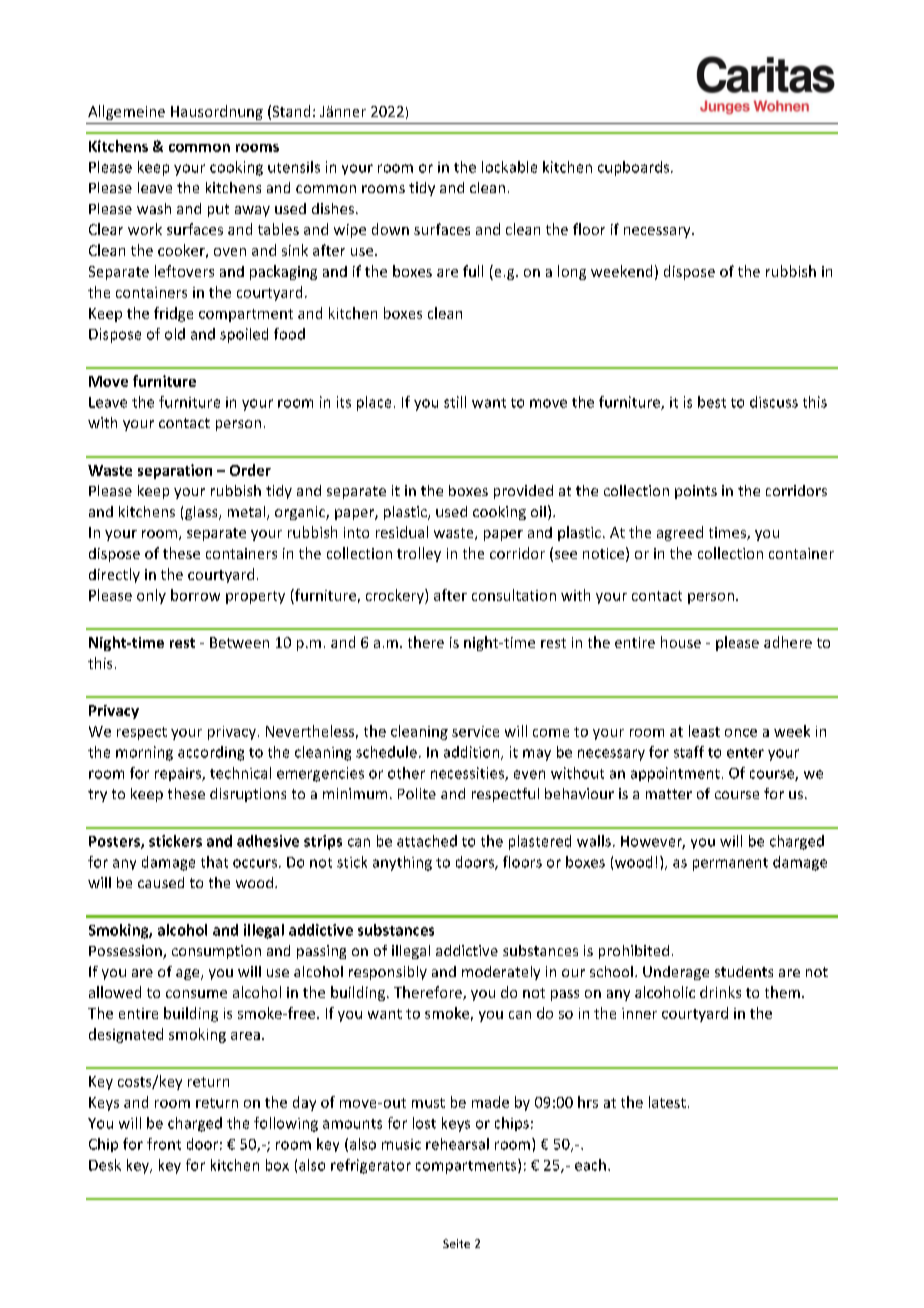 This screenshot has width=924, height=1308. I want to click on responsibly, so click(388, 973).
